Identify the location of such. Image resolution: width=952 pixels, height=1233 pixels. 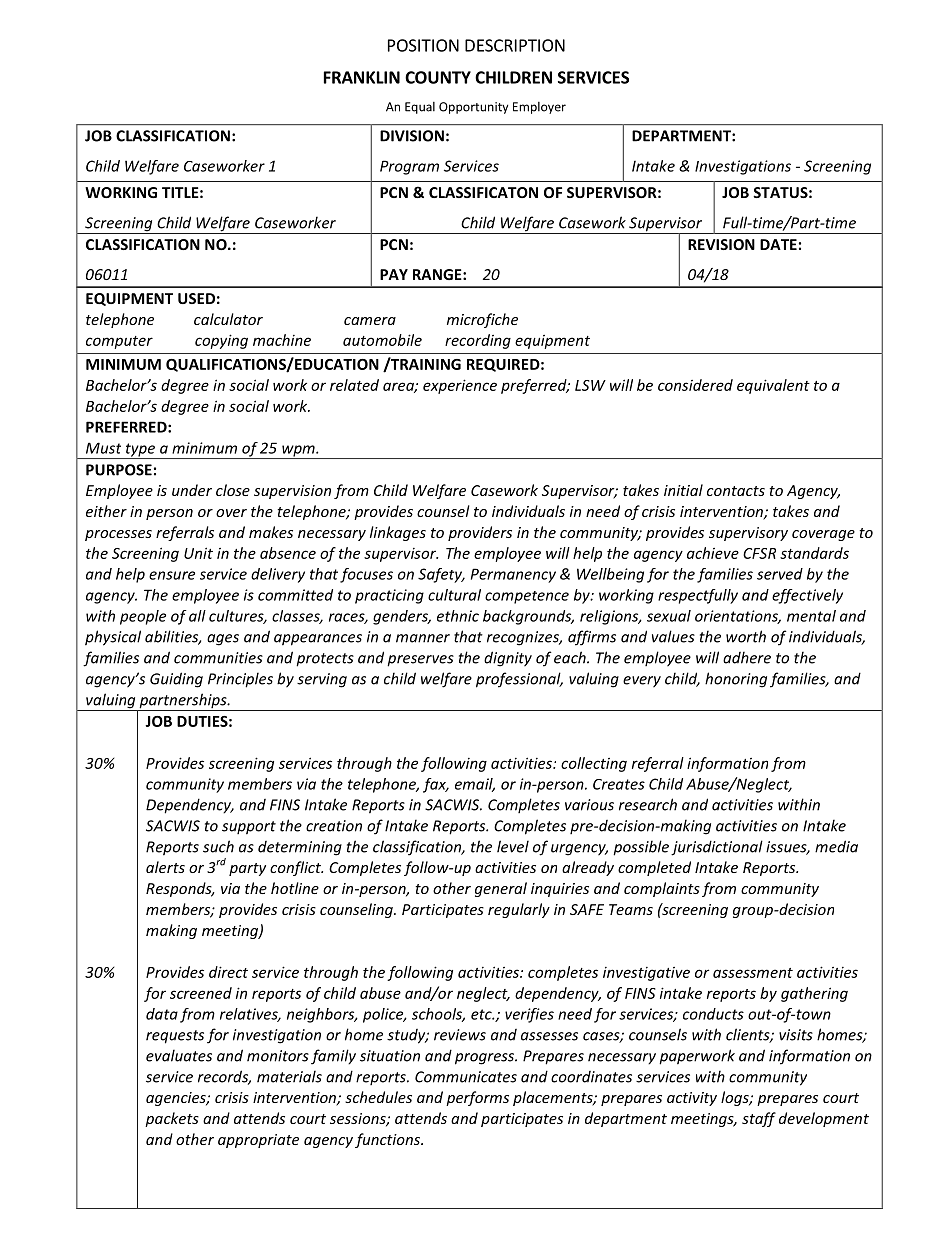
(218, 846).
